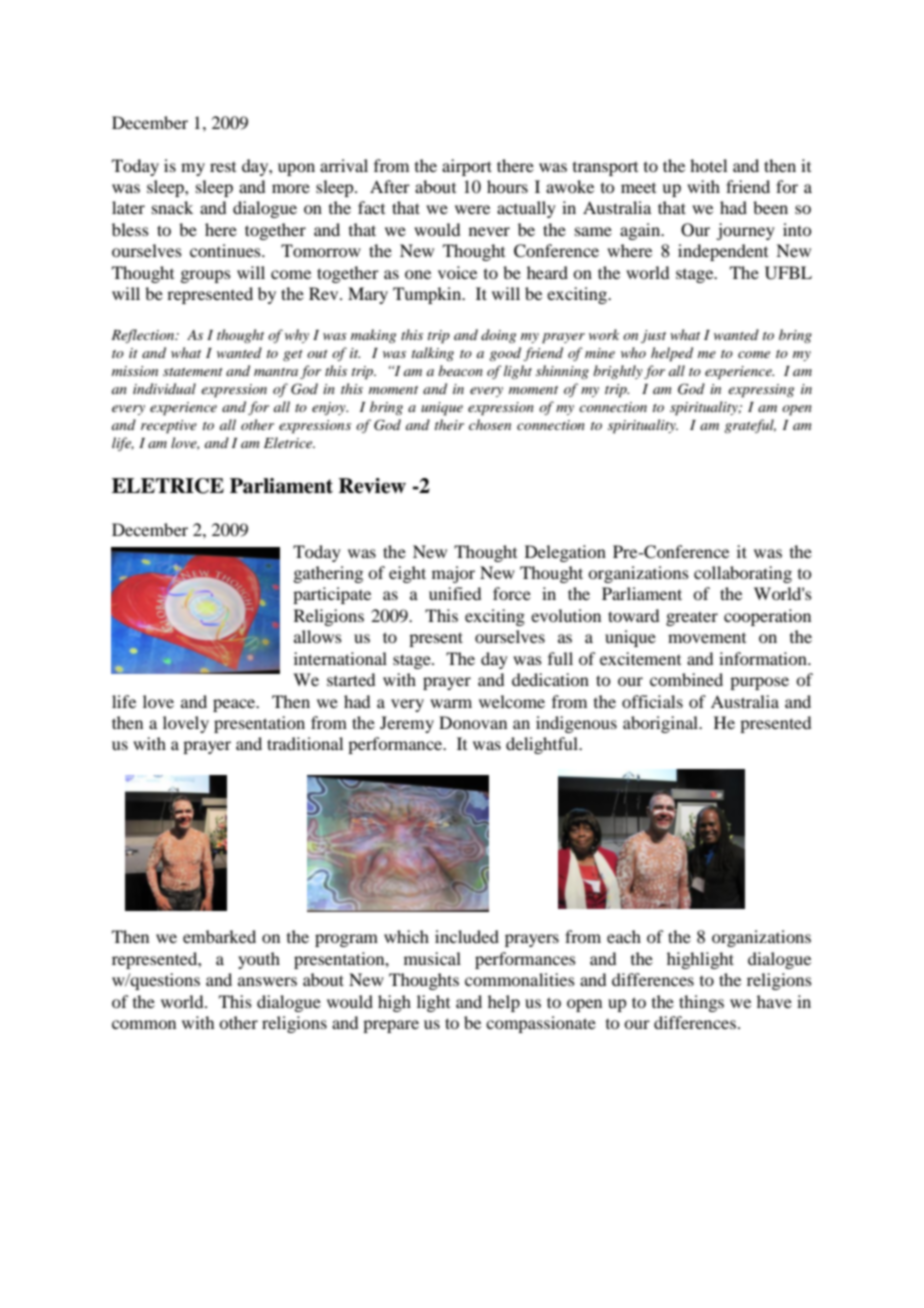  What do you see at coordinates (267, 981) in the screenshot?
I see `answers` at bounding box center [267, 981].
